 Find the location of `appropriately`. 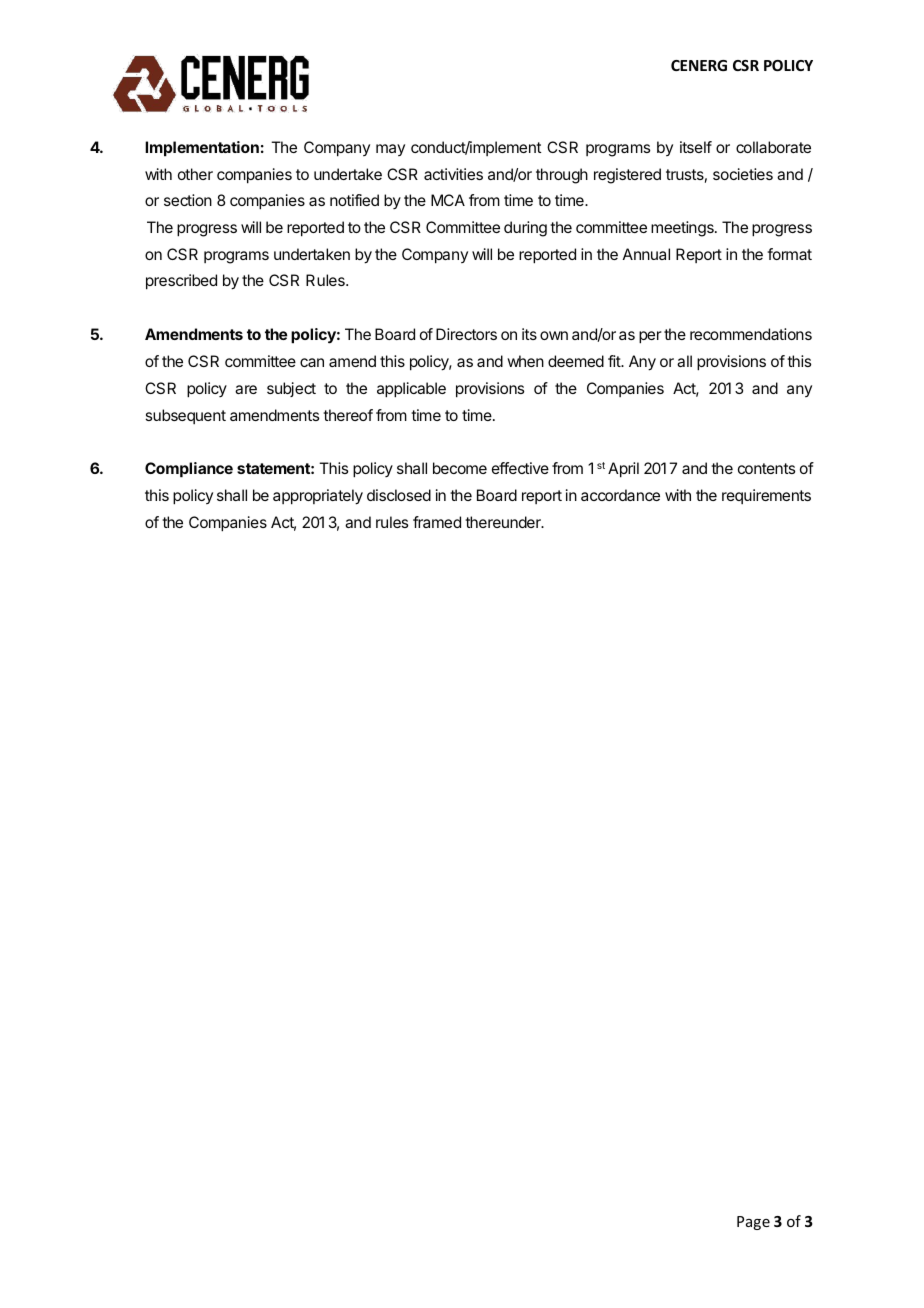

appropriately is located at coordinates (318, 497).
